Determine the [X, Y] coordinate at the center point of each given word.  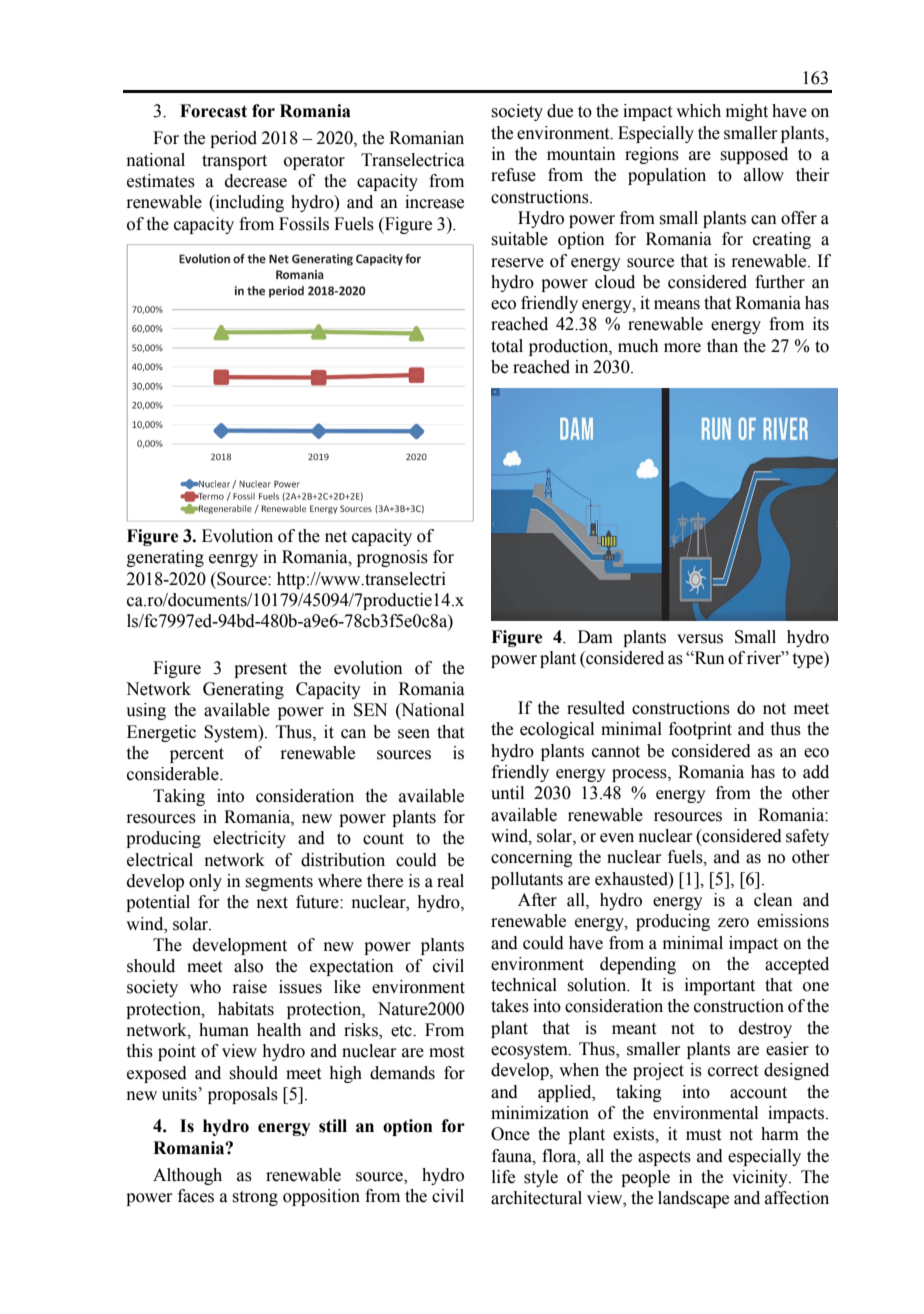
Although [187, 1176]
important [720, 986]
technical [524, 985]
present [260, 670]
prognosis [392, 558]
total [507, 346]
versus [700, 639]
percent [197, 755]
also [248, 966]
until [507, 793]
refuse [513, 175]
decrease [256, 181]
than [722, 346]
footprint [700, 730]
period [233, 139]
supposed [754, 155]
